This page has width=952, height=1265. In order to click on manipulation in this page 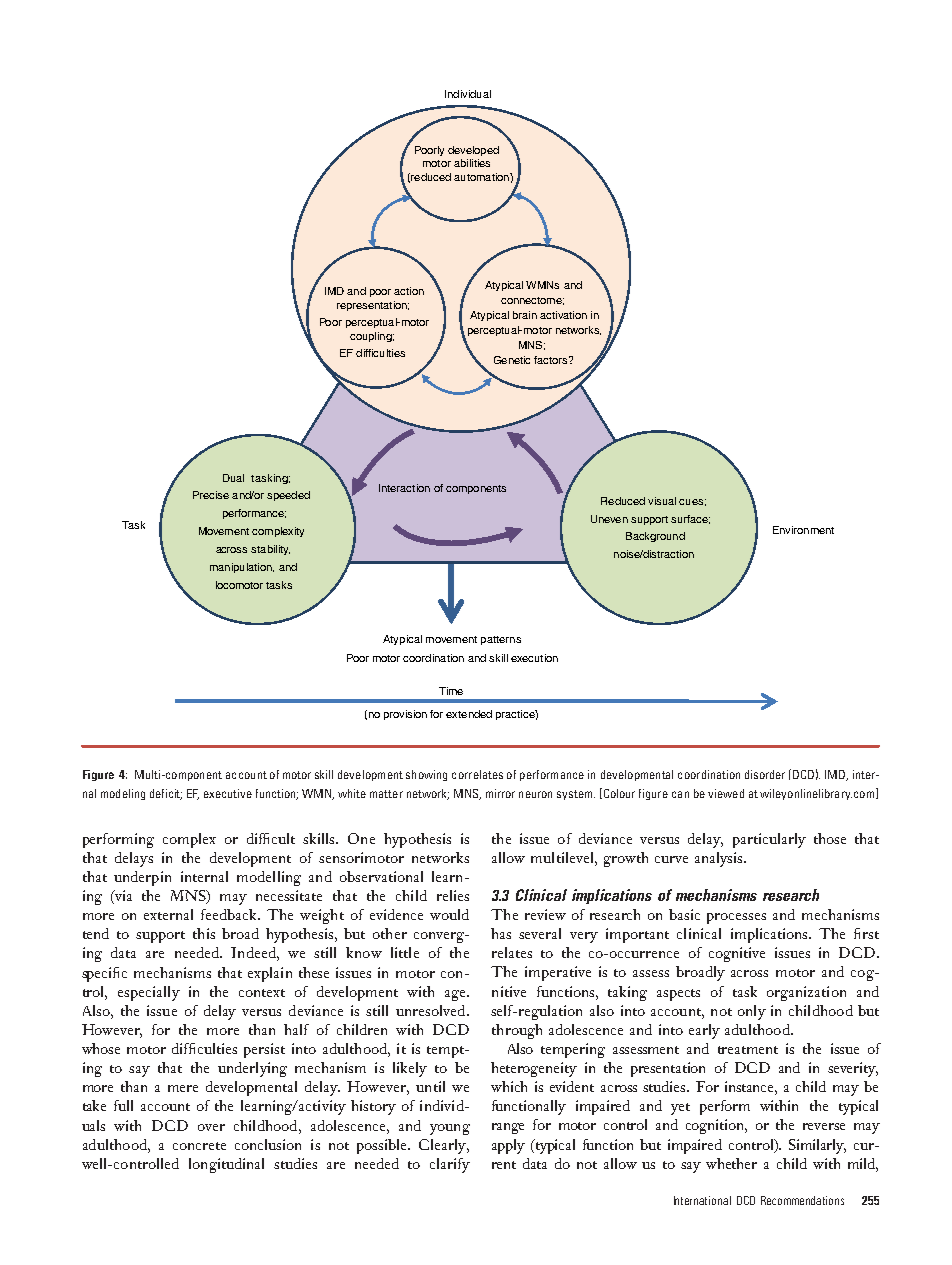, I will do `click(242, 568)`.
